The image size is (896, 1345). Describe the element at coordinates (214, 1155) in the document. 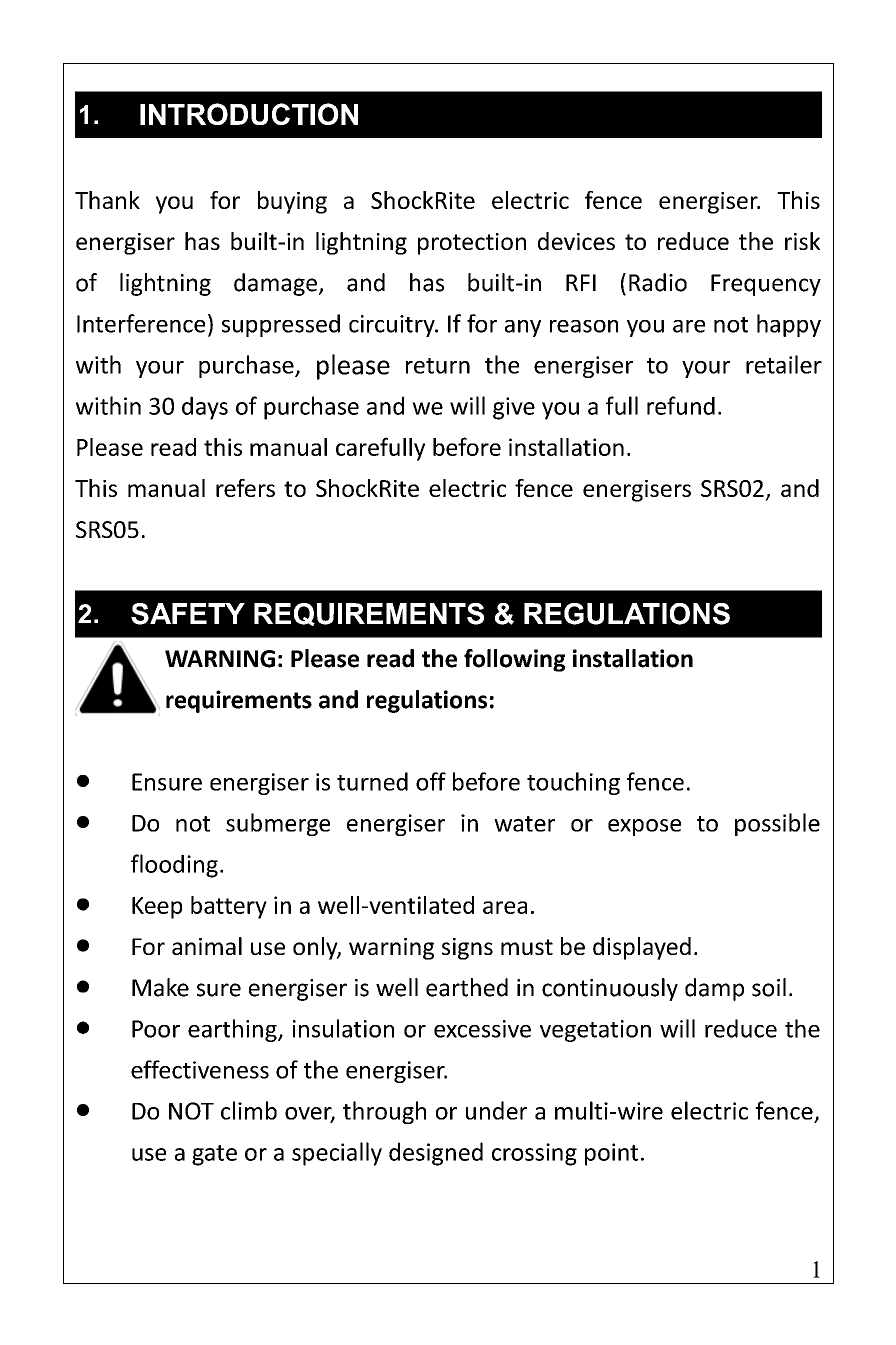

I see `gate` at that location.
